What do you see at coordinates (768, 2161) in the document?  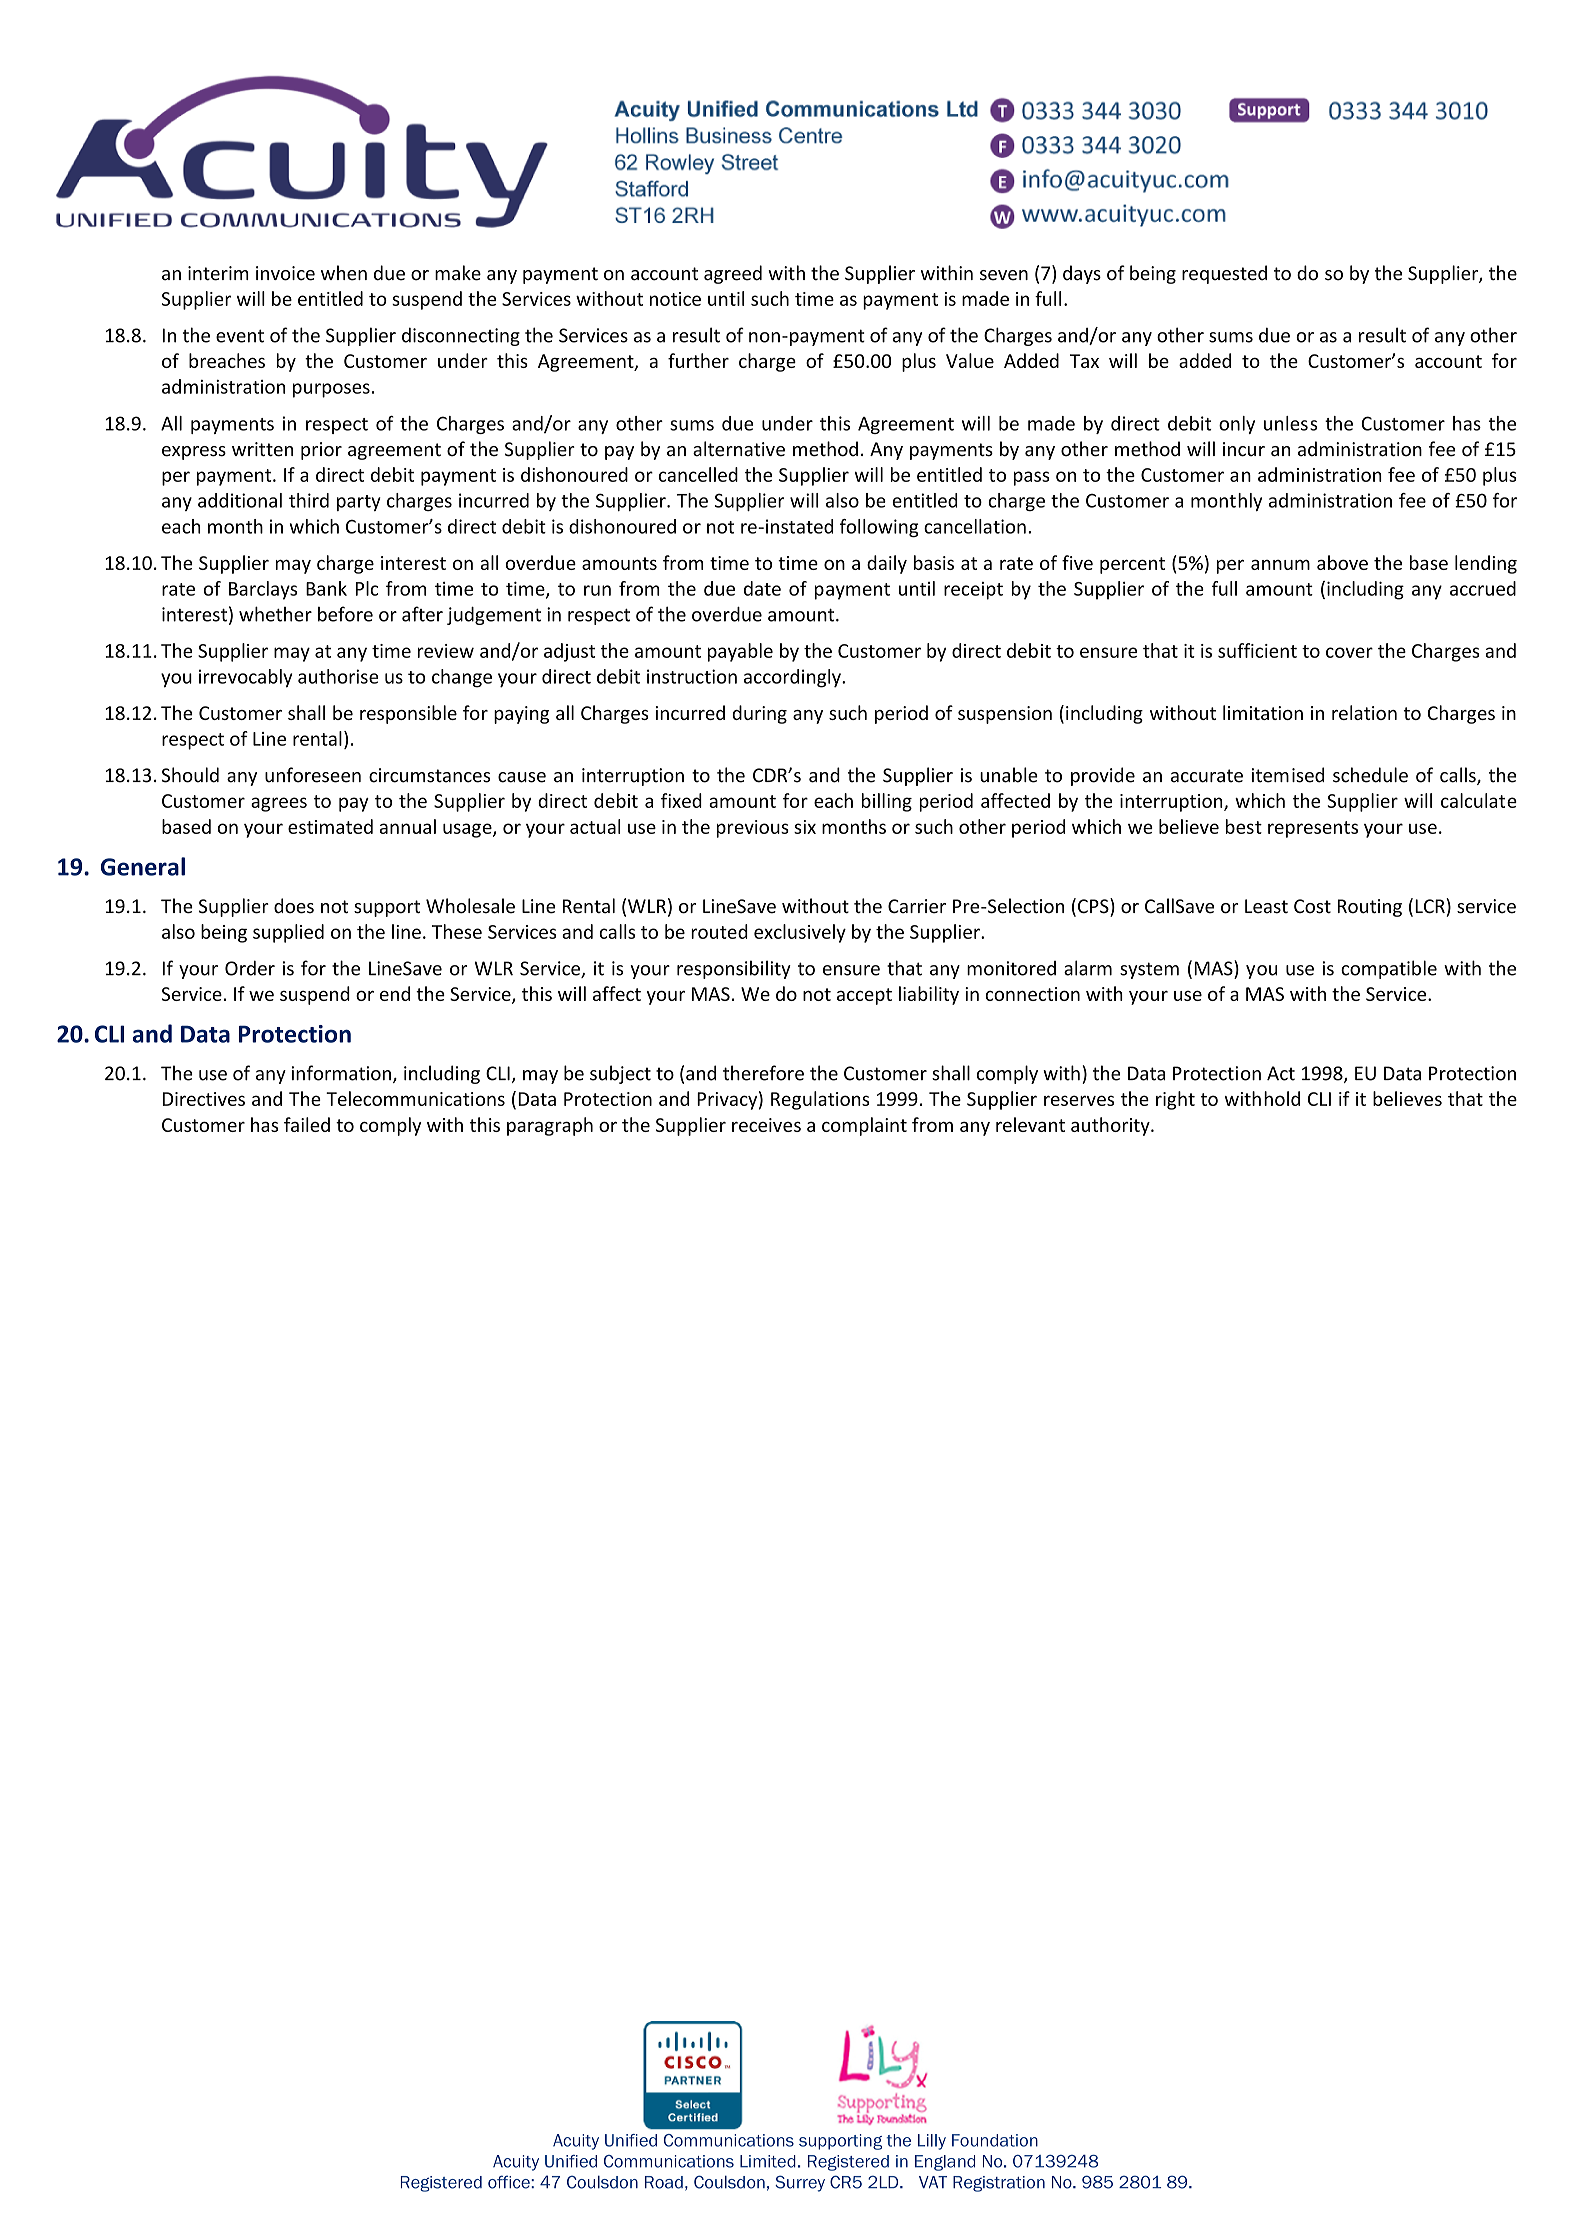 I see `Limited` at bounding box center [768, 2161].
